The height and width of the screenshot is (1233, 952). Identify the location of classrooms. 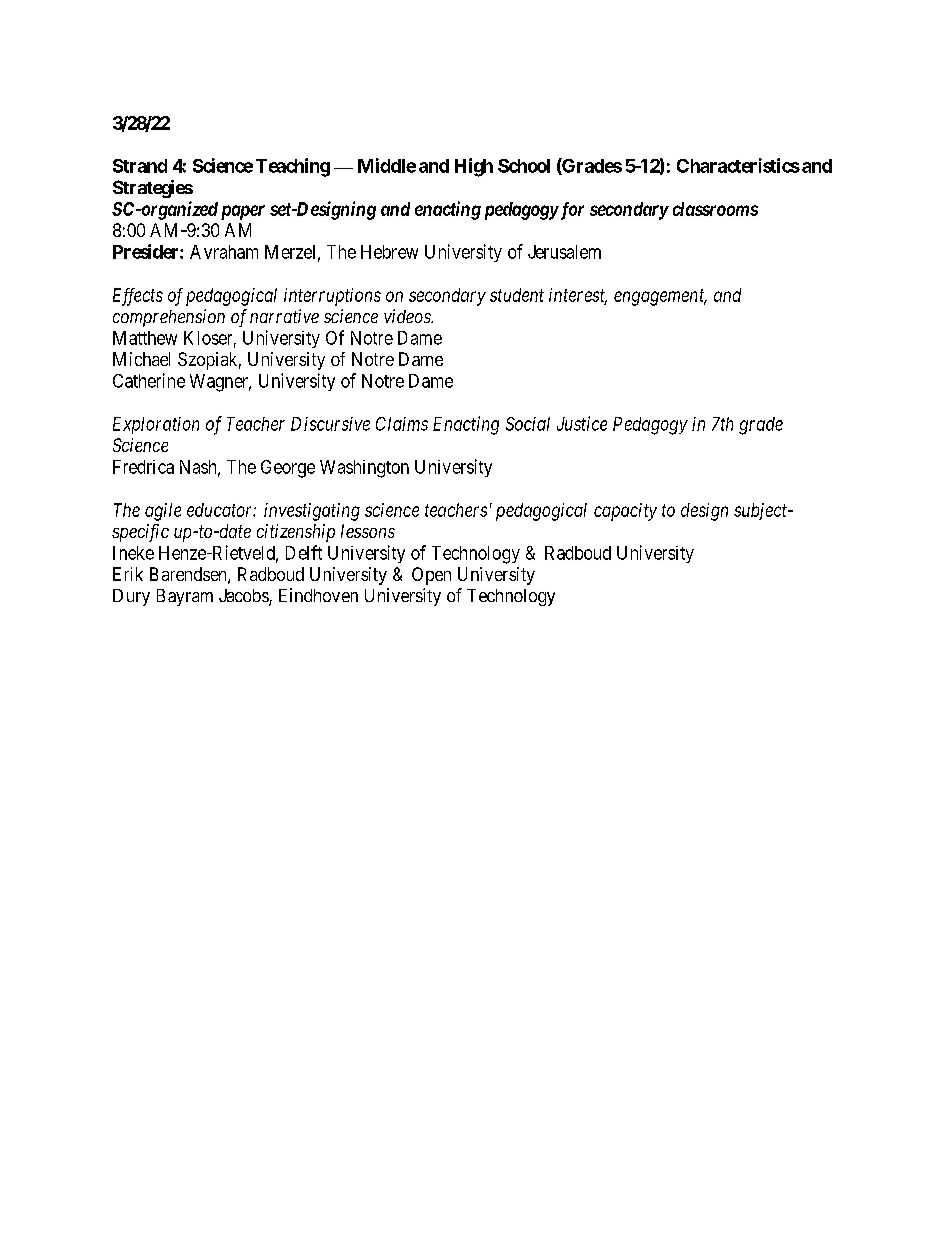
(715, 209).
